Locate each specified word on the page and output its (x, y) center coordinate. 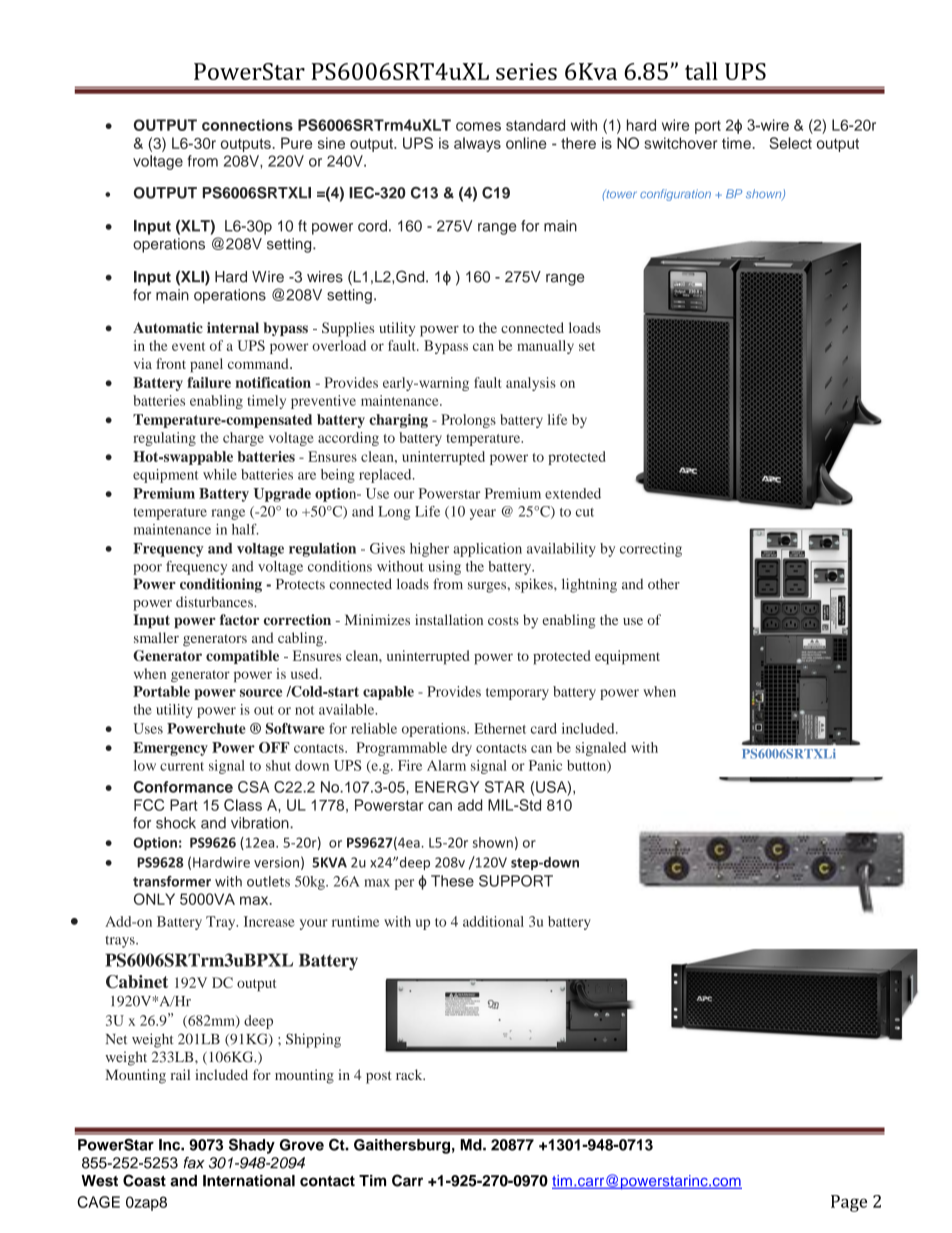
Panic (545, 765)
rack (410, 1074)
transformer (172, 881)
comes (478, 126)
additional (493, 921)
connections (247, 125)
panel (206, 365)
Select (790, 143)
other (664, 584)
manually (545, 347)
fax (194, 1163)
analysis (531, 384)
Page (849, 1203)
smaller (156, 637)
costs (503, 620)
